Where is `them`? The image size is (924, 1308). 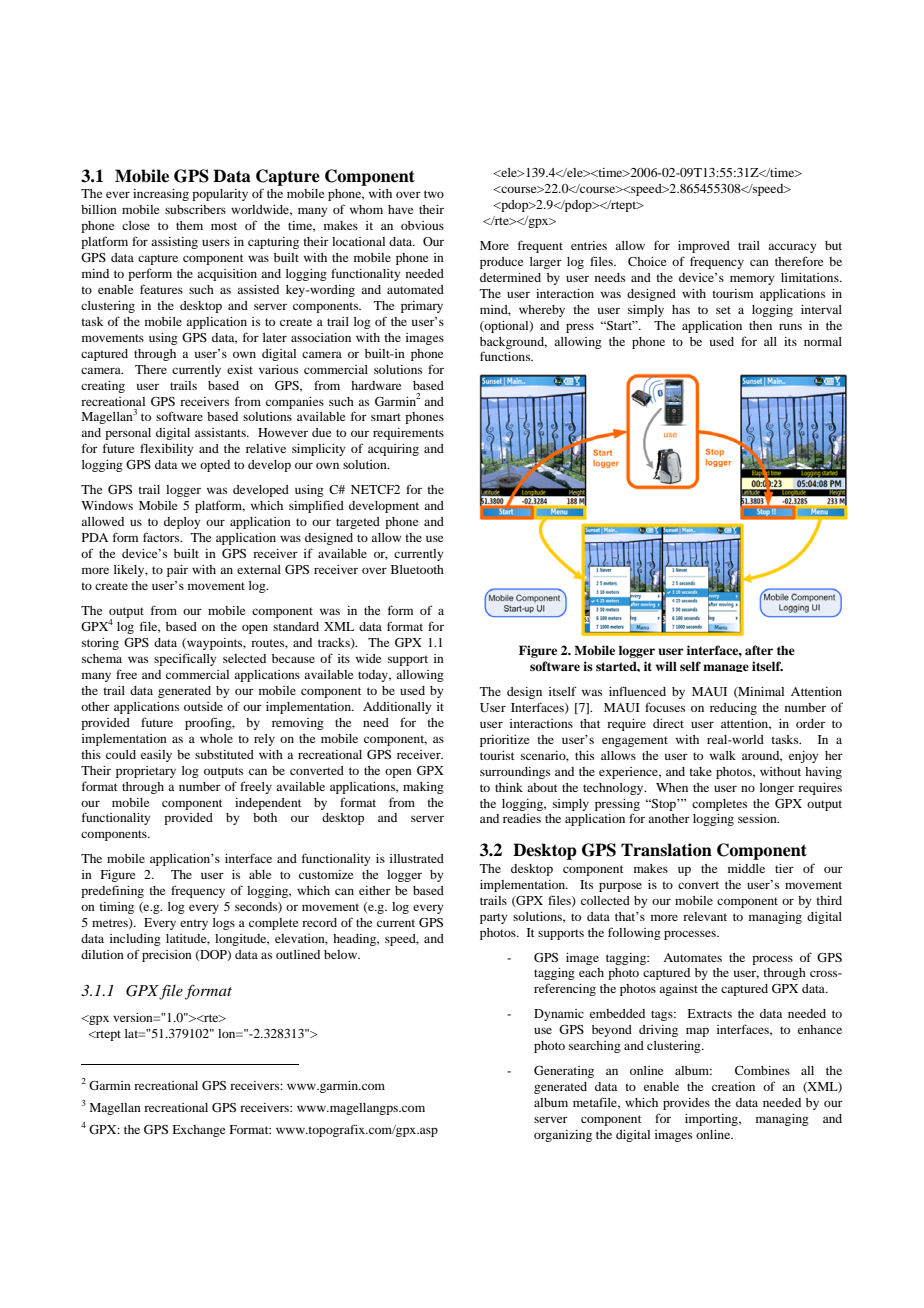
them is located at coordinates (189, 225).
